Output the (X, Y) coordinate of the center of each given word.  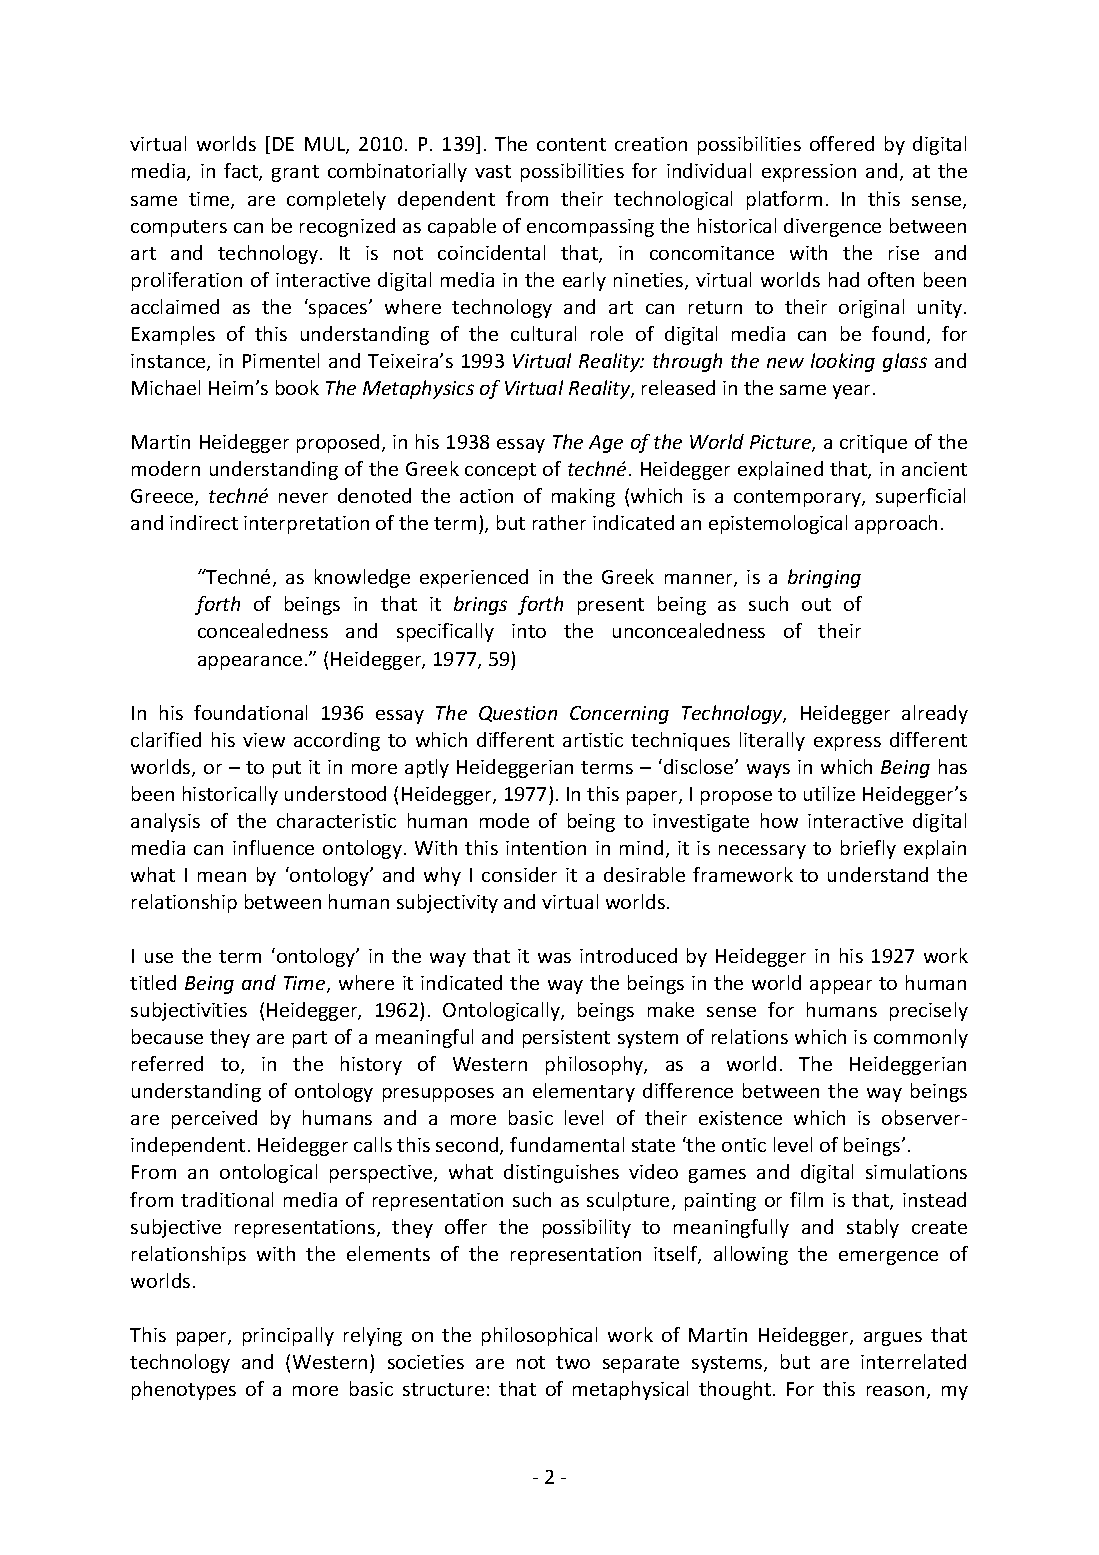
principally (288, 1336)
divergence (832, 227)
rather (559, 522)
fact (242, 172)
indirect (204, 522)
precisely (929, 1011)
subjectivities (189, 1011)
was (554, 958)
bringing (824, 578)
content (571, 144)
